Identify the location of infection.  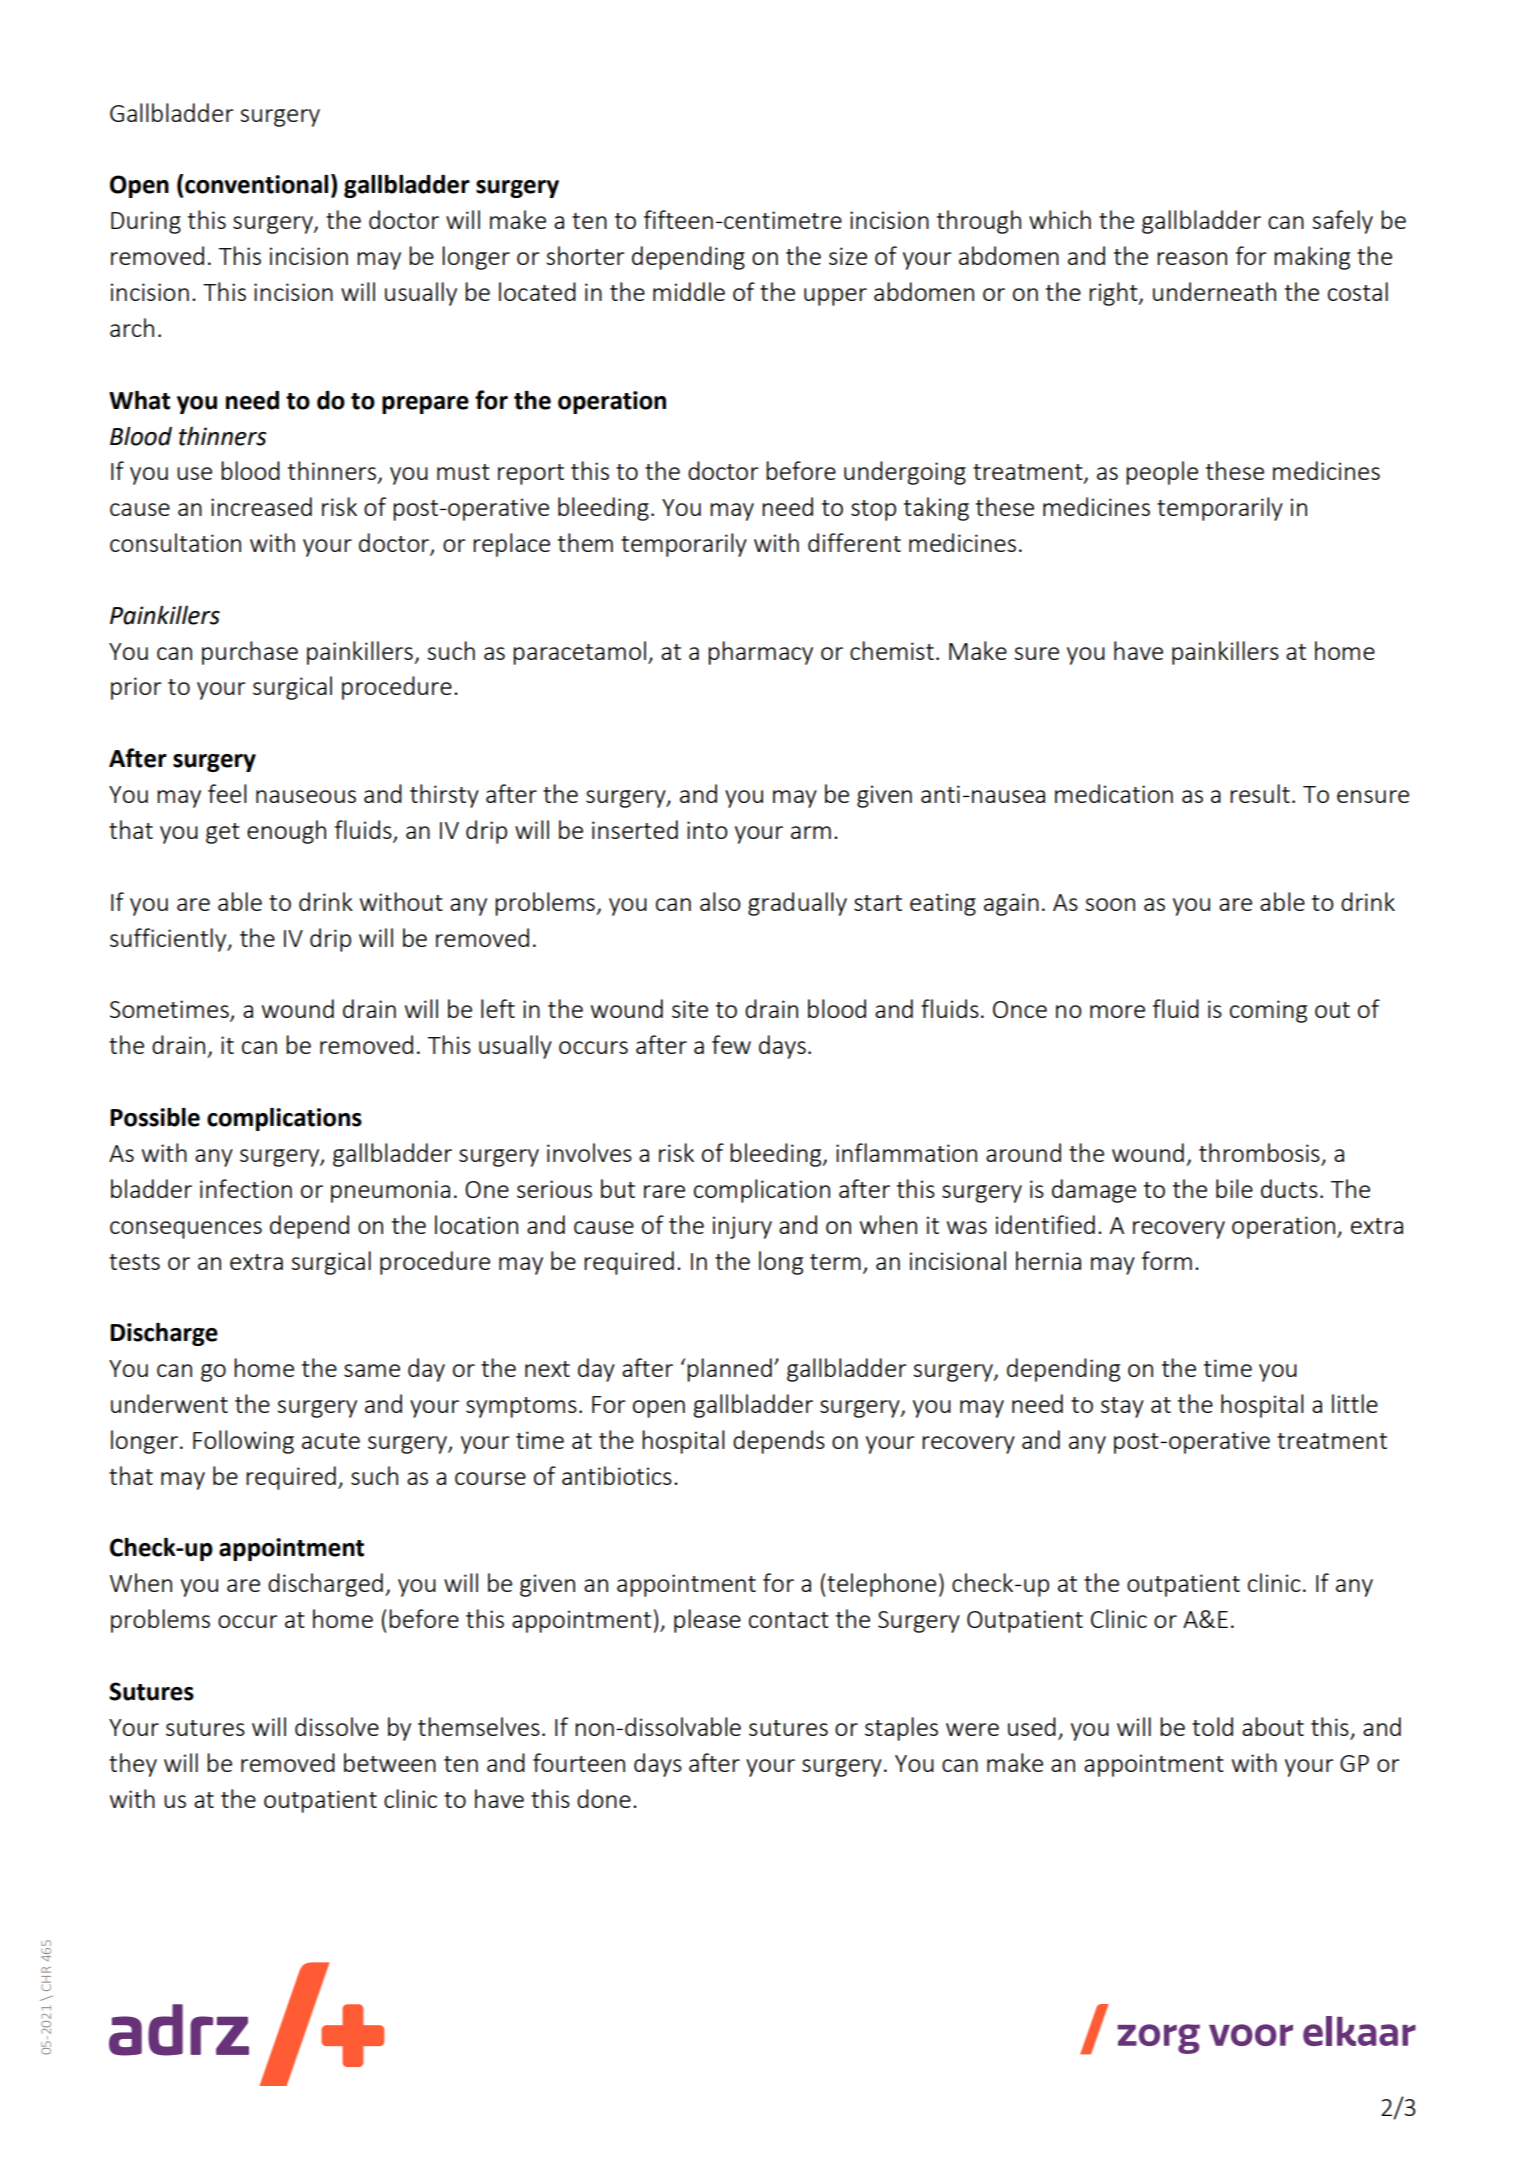
(246, 1188).
